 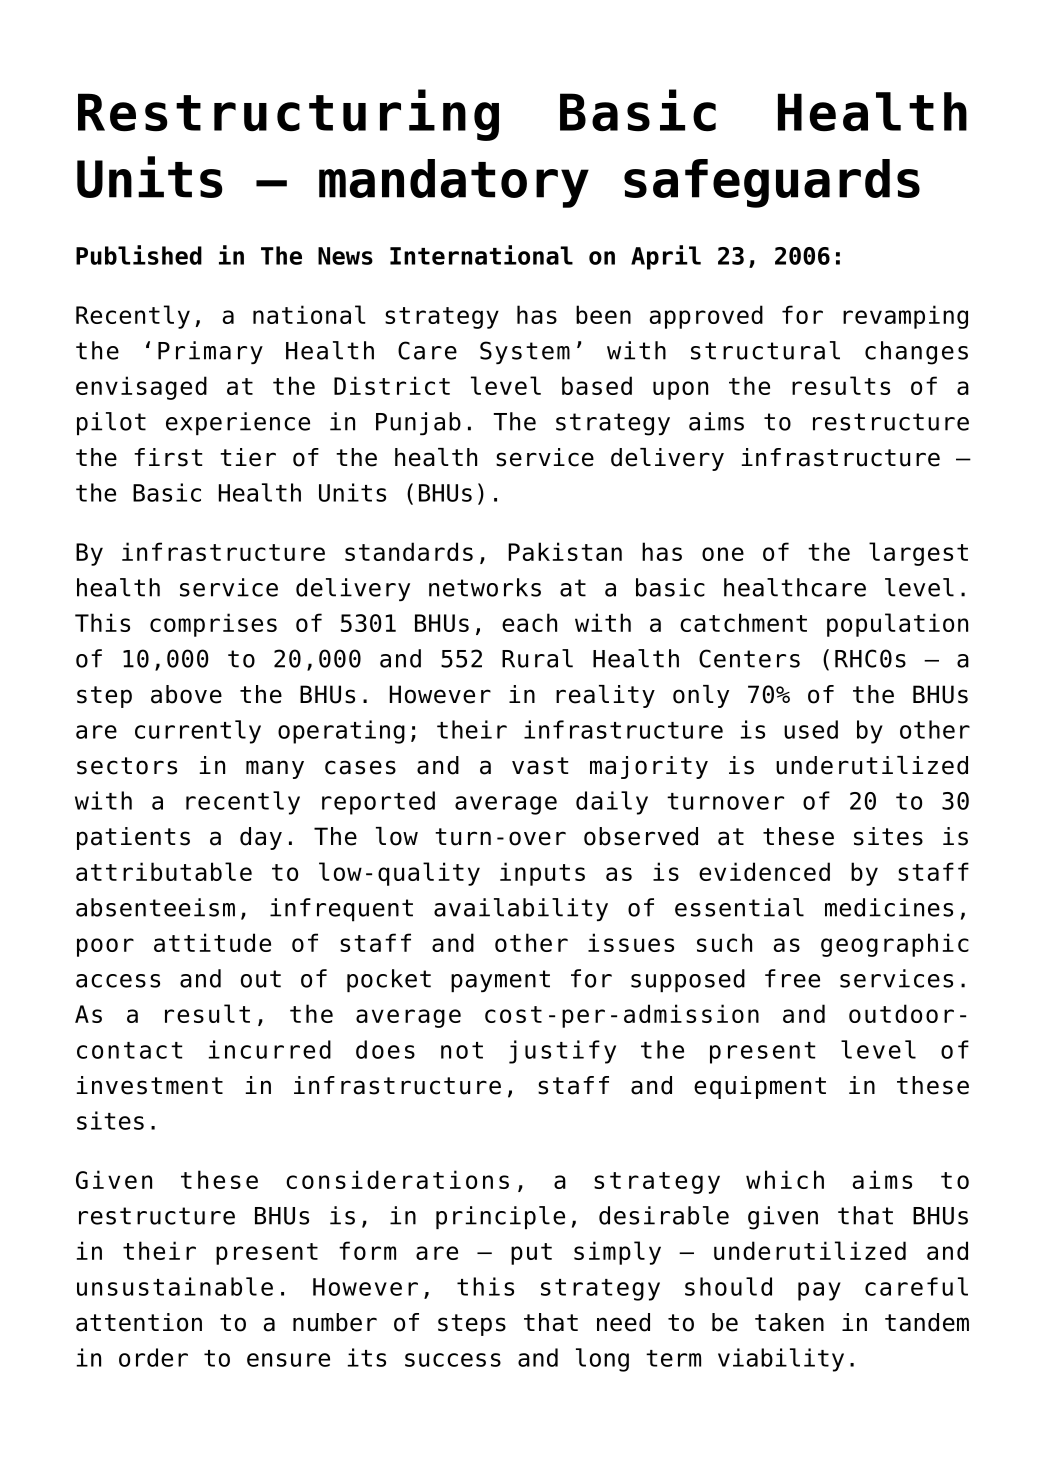 What do you see at coordinates (792, 978) in the page?
I see `free` at bounding box center [792, 978].
